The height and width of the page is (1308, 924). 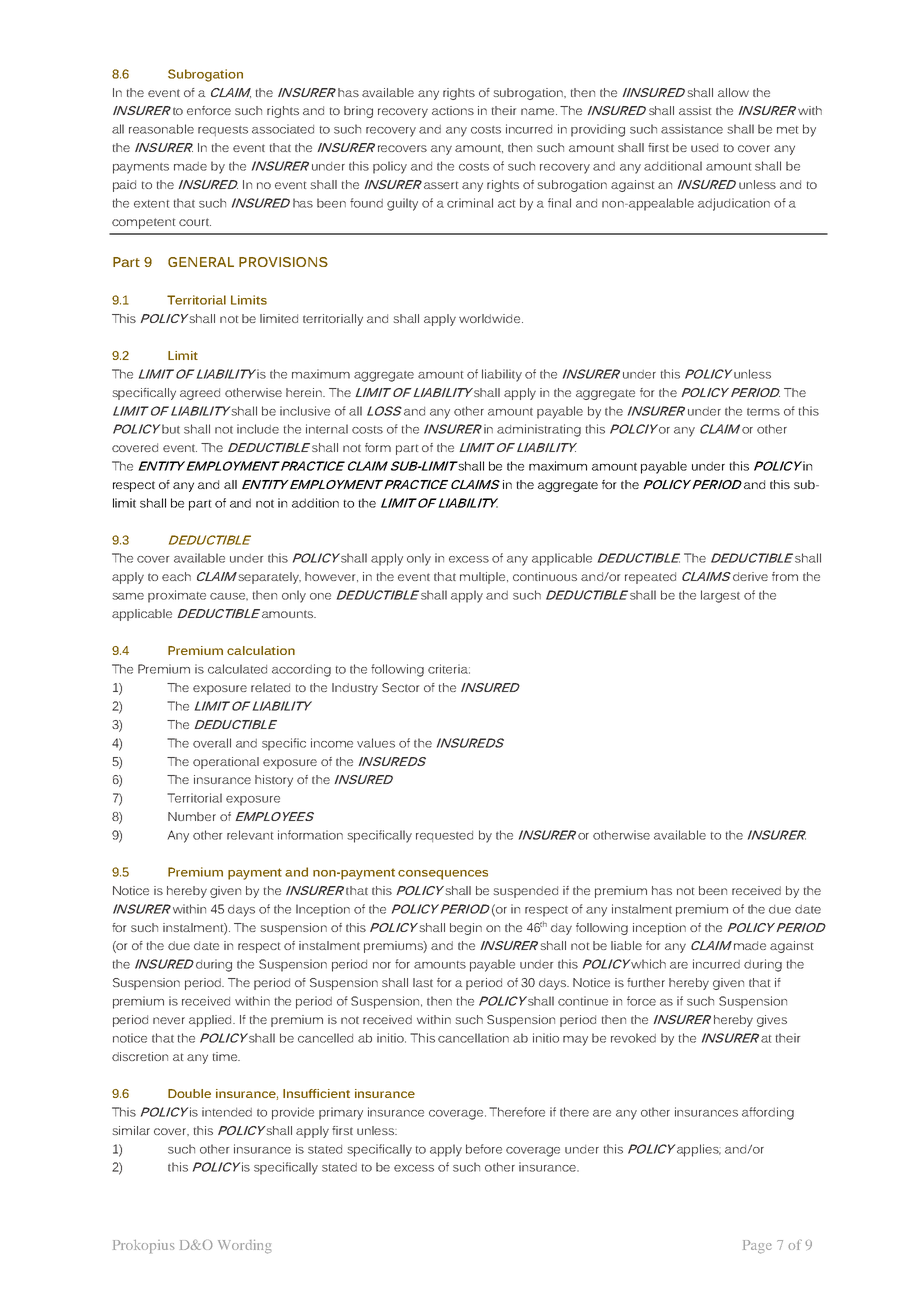 What do you see at coordinates (244, 1247) in the page?
I see `Wording` at bounding box center [244, 1247].
